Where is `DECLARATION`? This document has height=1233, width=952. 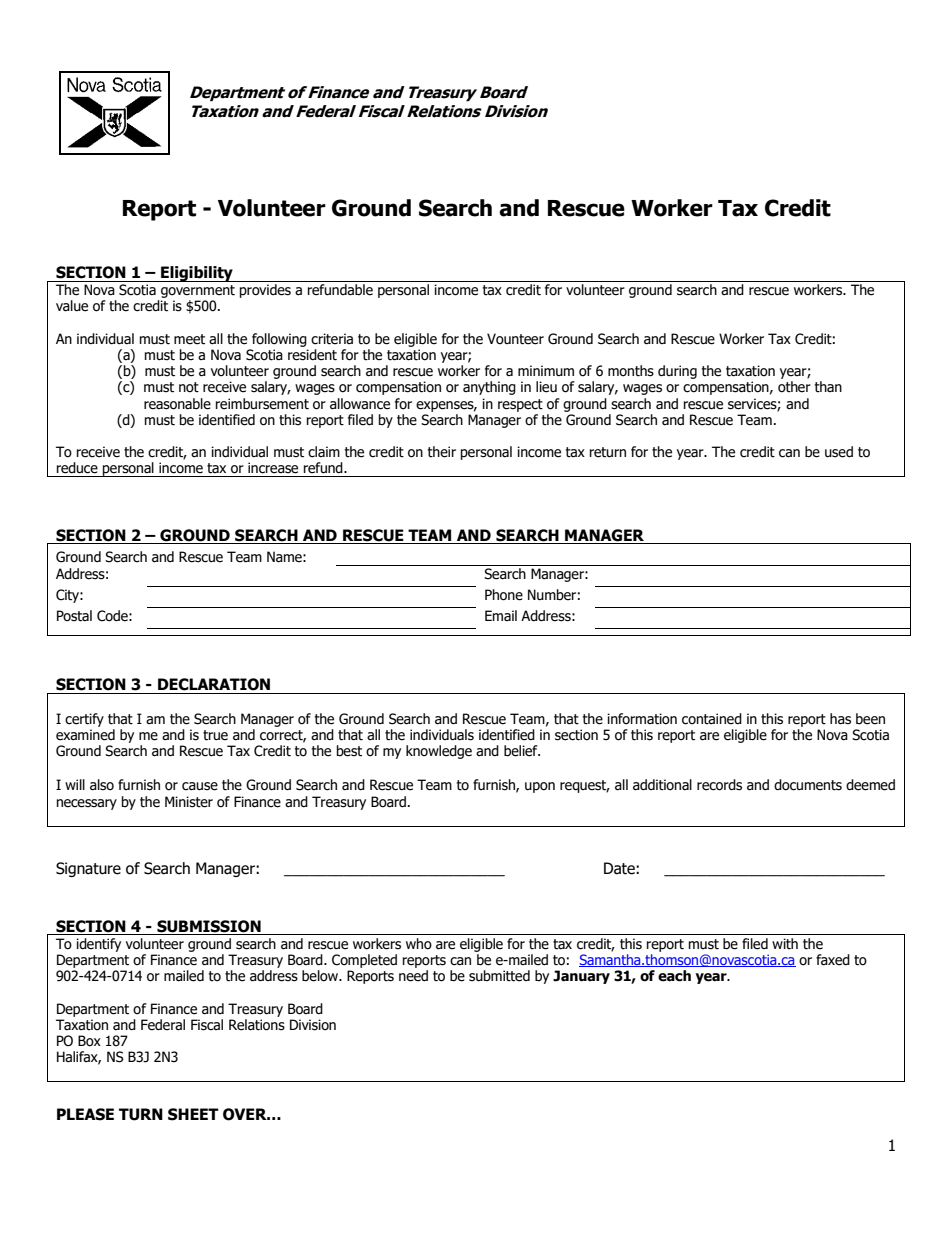
DECLARATION is located at coordinates (214, 684).
